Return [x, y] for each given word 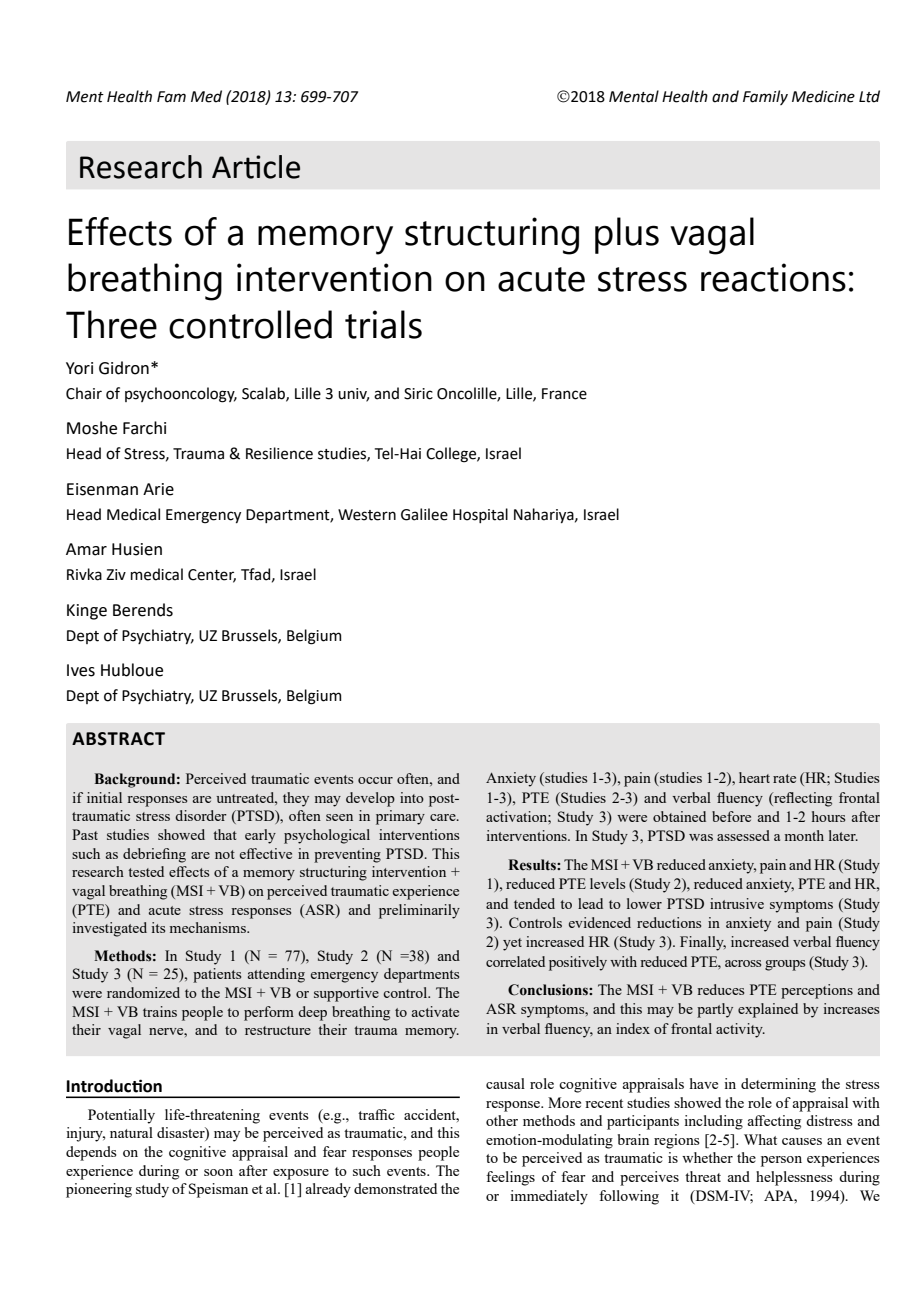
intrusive [737, 903]
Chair [84, 393]
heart [754, 777]
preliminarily [419, 911]
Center [212, 576]
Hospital [480, 515]
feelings [510, 1178]
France [564, 394]
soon [218, 1172]
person [781, 1161]
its [158, 927]
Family [765, 97]
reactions [773, 277]
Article [256, 167]
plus [627, 235]
